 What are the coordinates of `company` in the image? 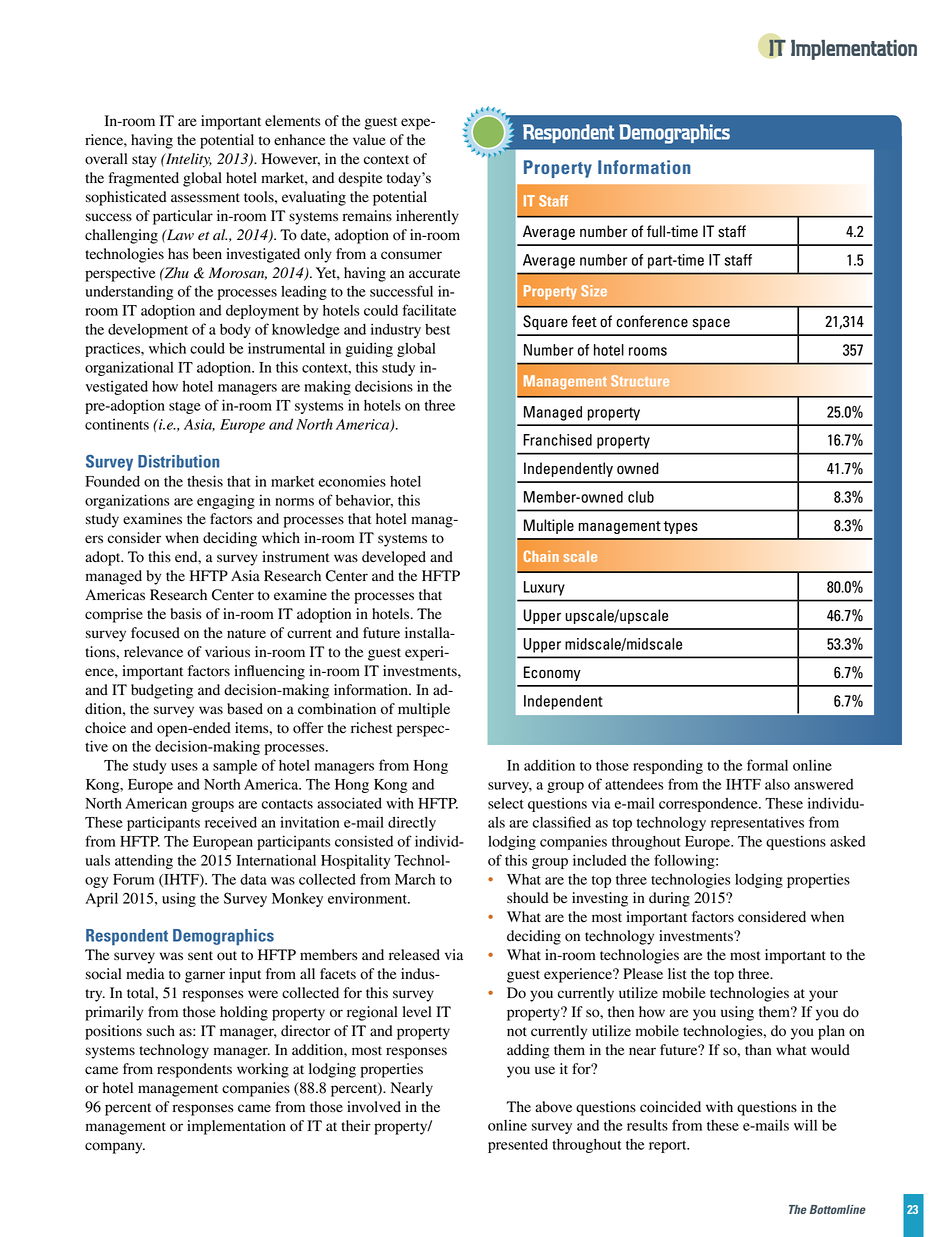 It's located at (115, 1148).
